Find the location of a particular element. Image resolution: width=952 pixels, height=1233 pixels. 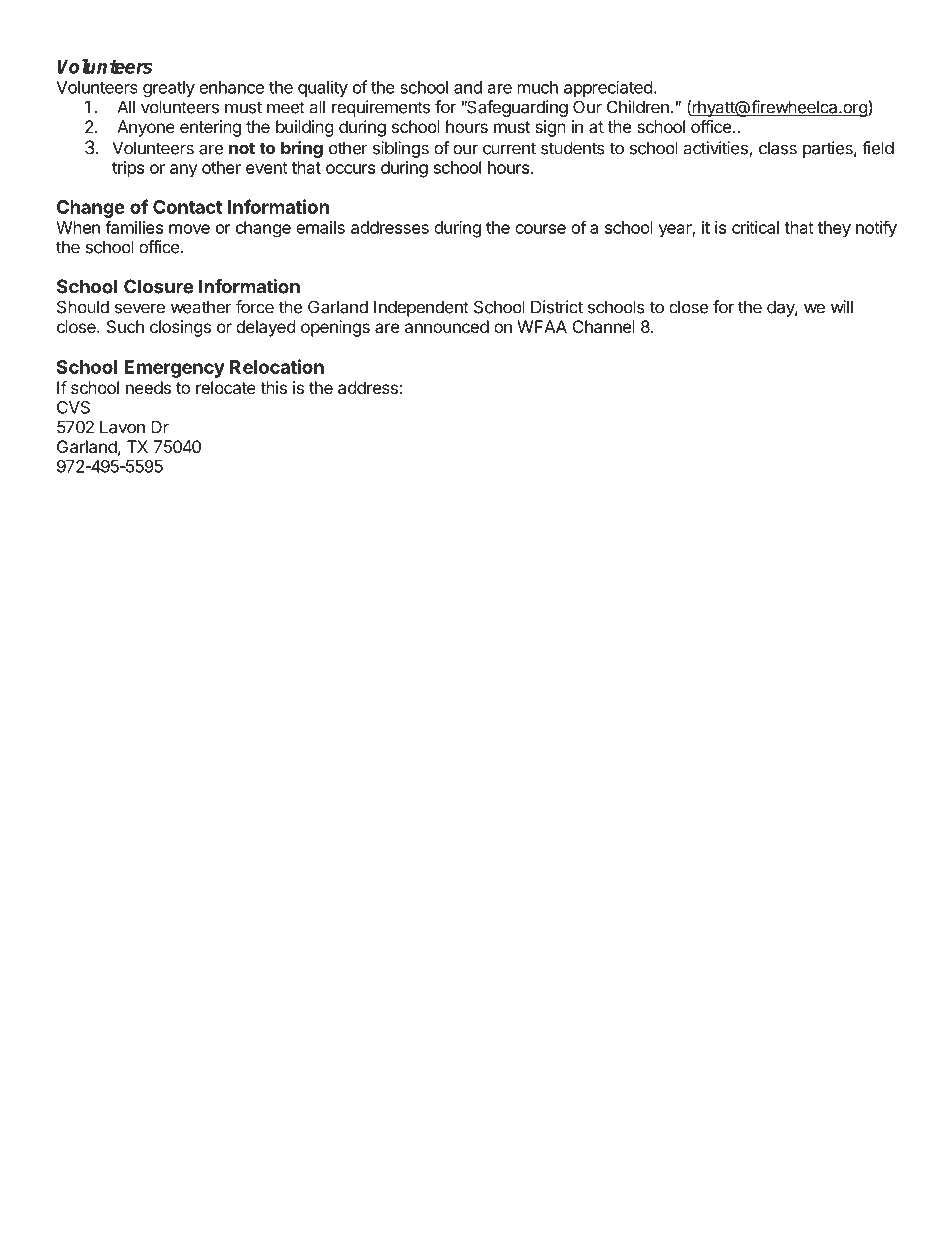

Independent is located at coordinates (421, 308).
